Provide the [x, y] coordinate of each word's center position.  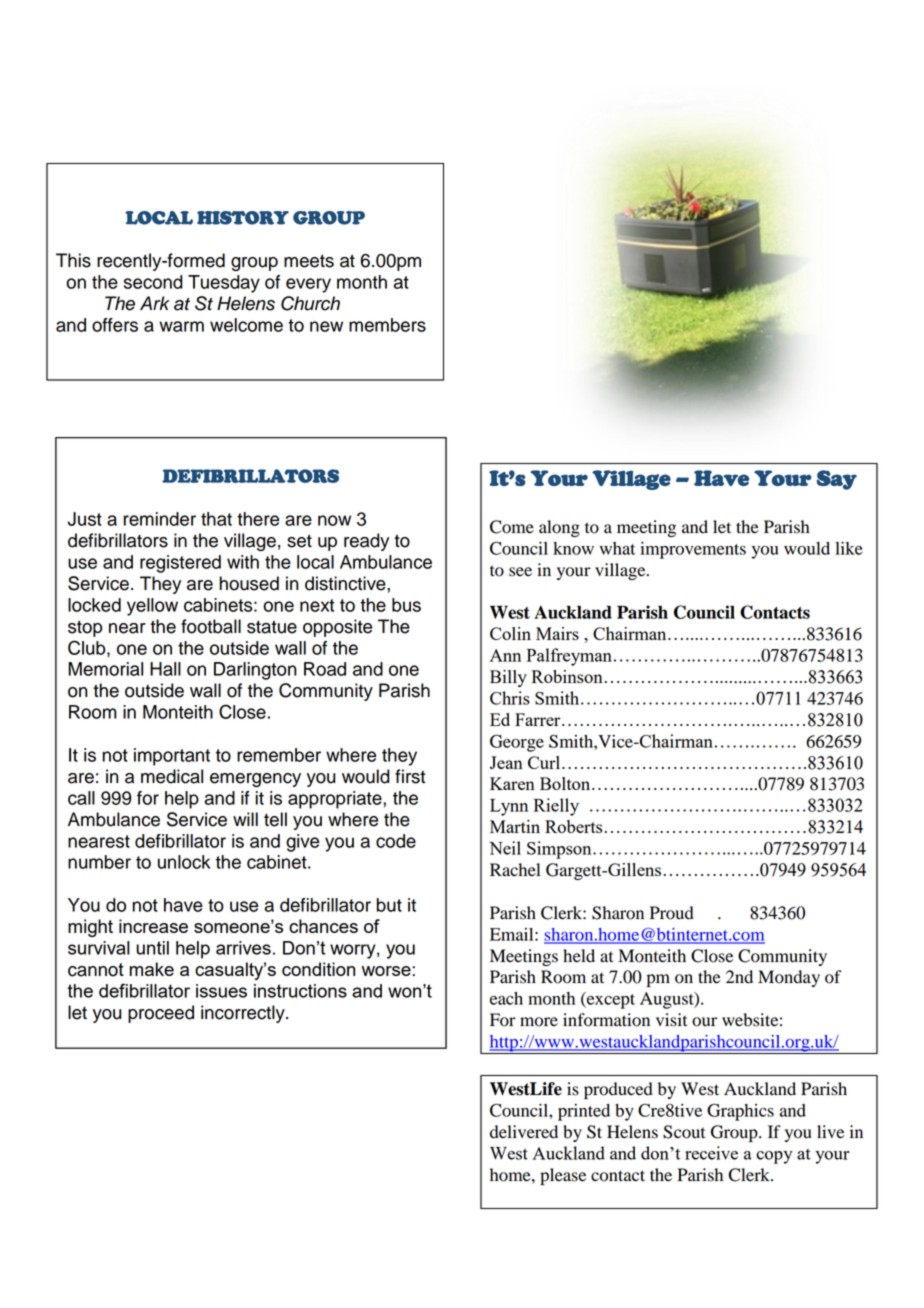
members [387, 325]
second [153, 282]
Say [837, 480]
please [563, 1176]
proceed [161, 1014]
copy [774, 1157]
